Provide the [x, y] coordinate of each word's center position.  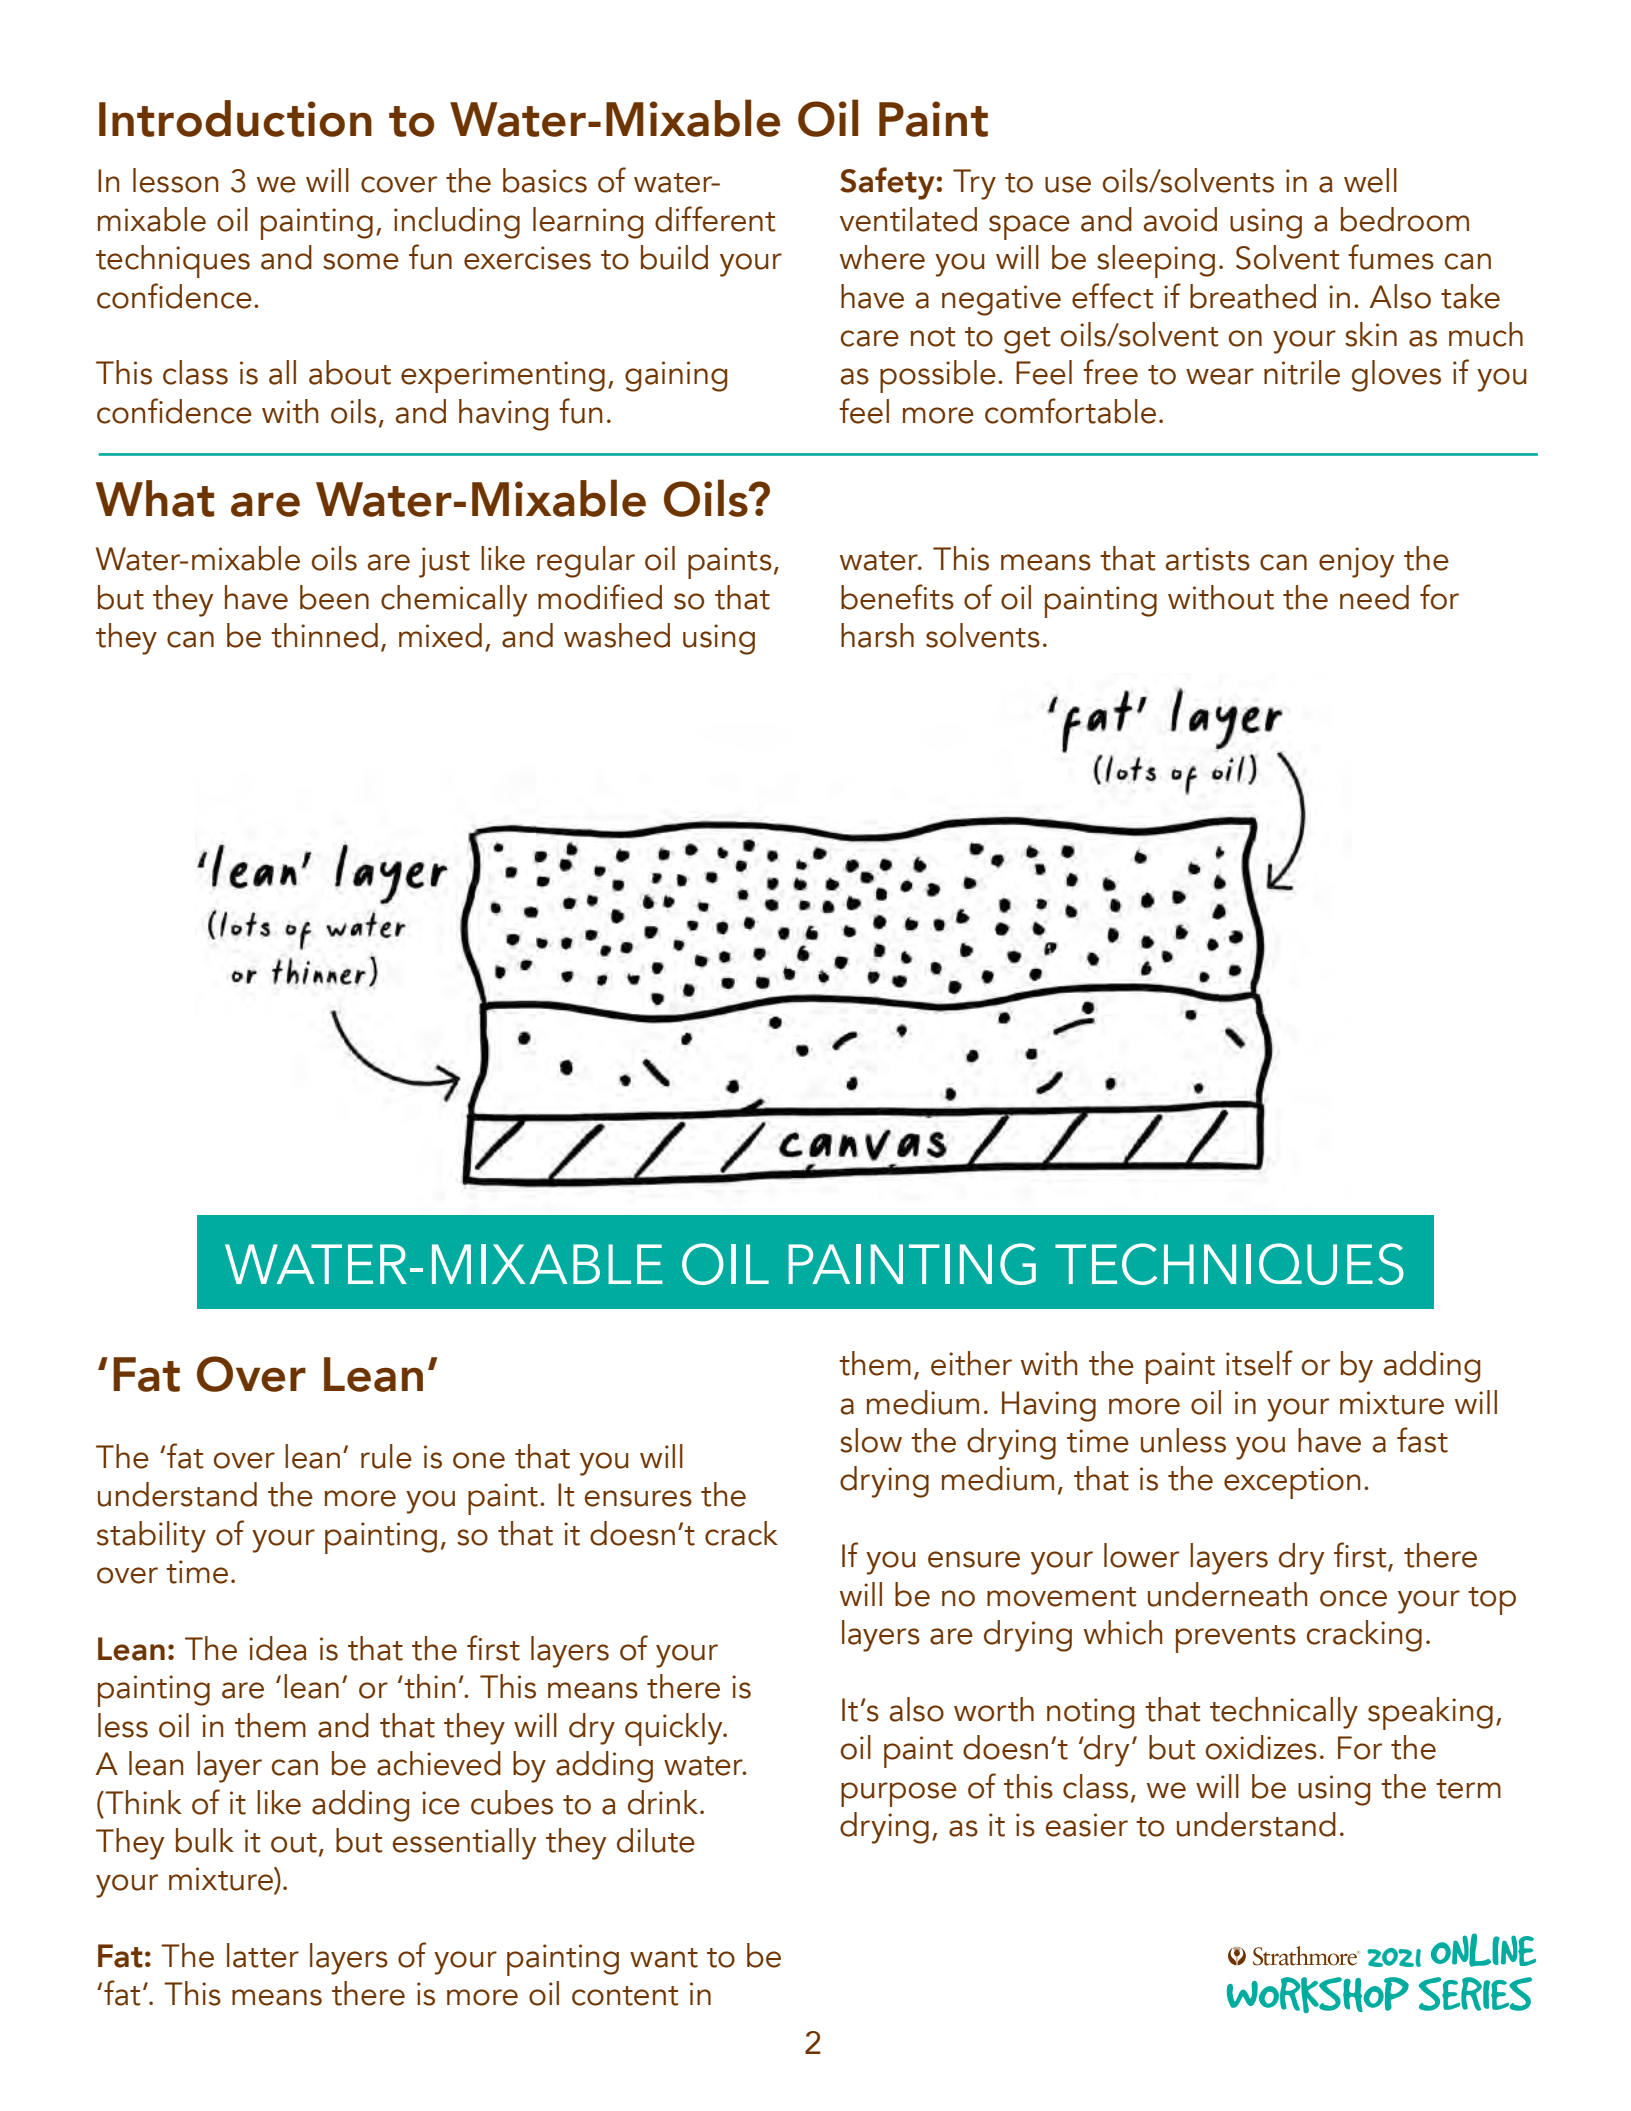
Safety [888, 183]
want [664, 1958]
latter [263, 1955]
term [1468, 1789]
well [1370, 180]
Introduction [235, 118]
